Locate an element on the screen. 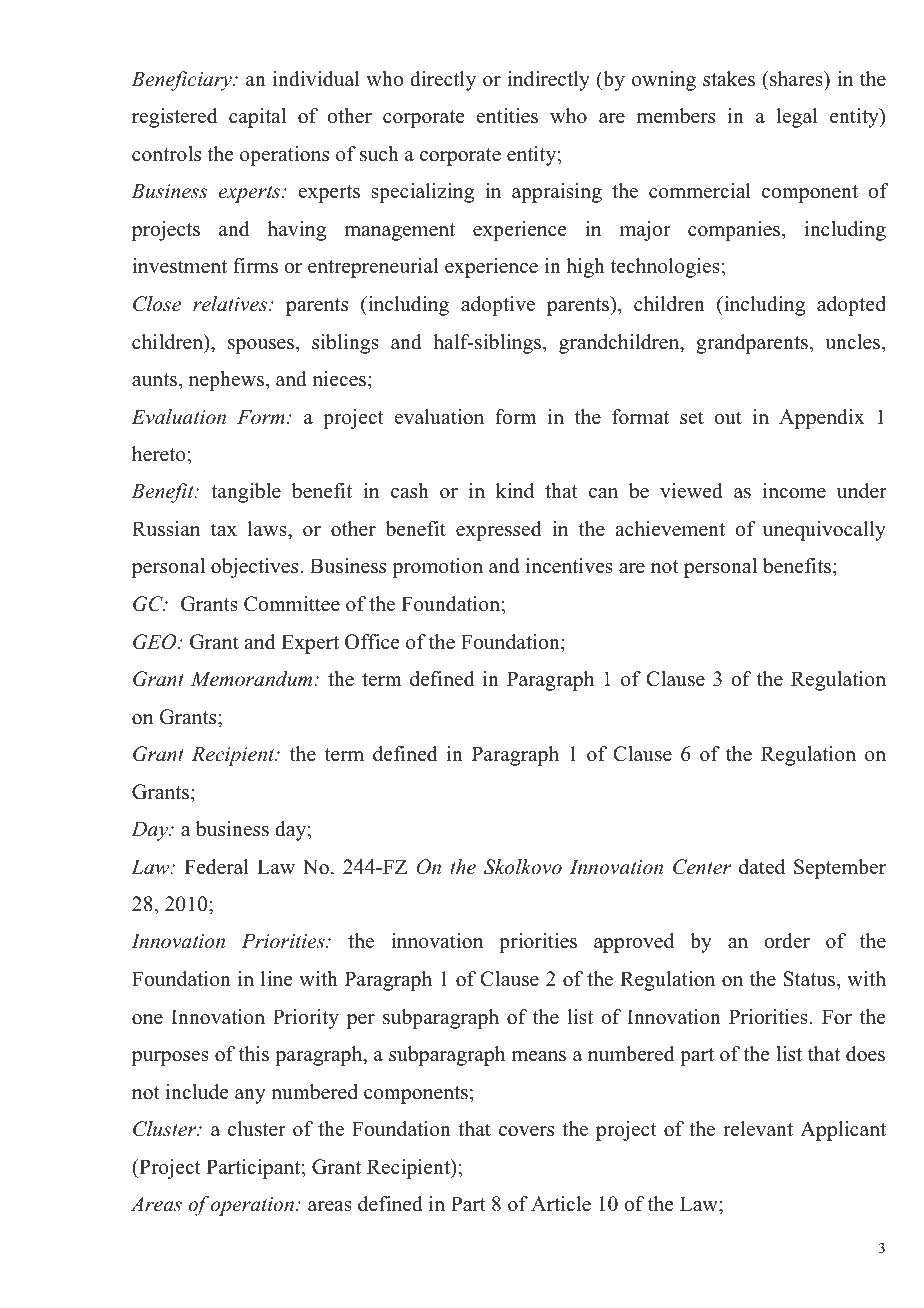 The height and width of the screenshot is (1308, 924). relevant is located at coordinates (758, 1129).
